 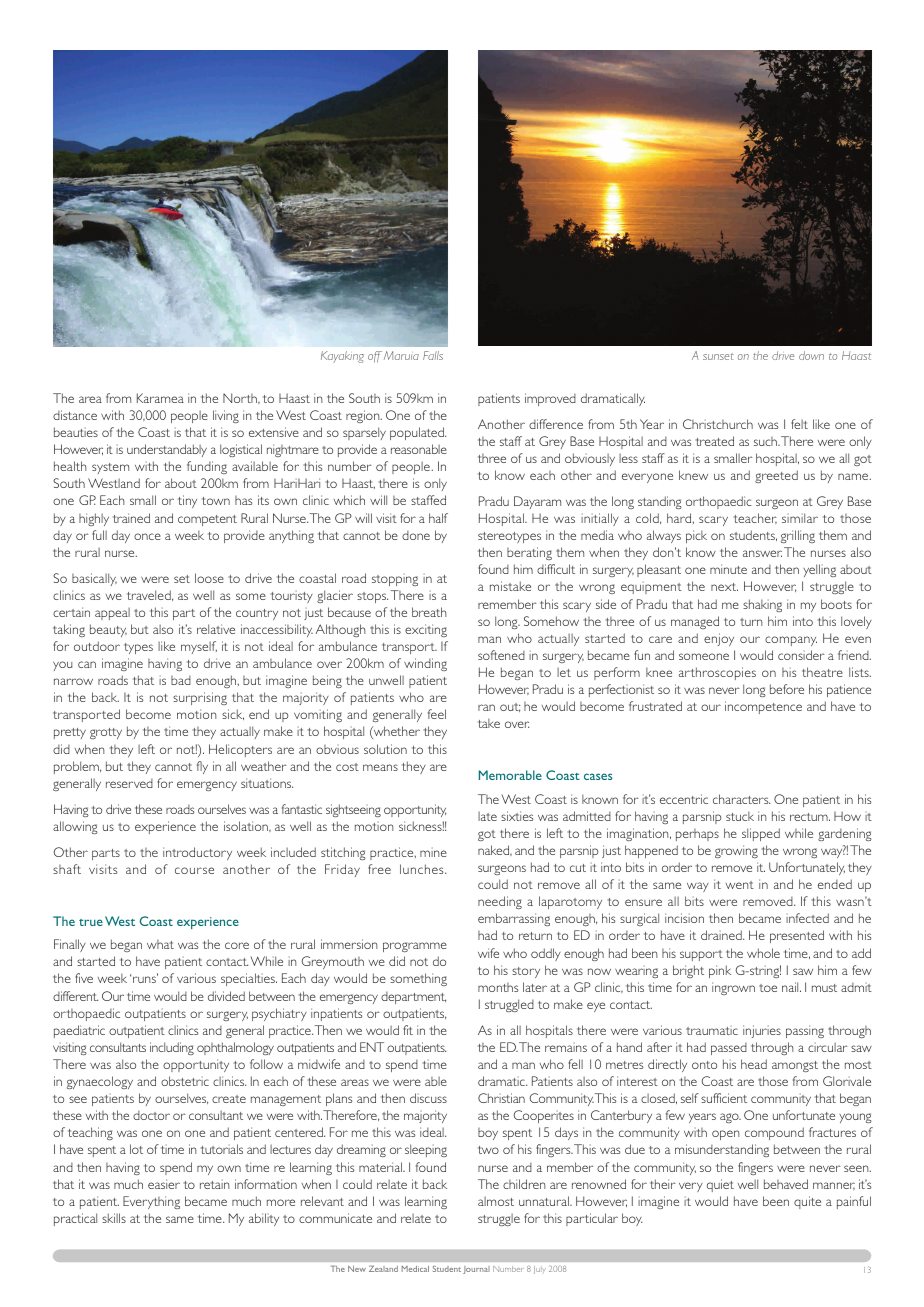 I want to click on once, so click(x=147, y=536).
